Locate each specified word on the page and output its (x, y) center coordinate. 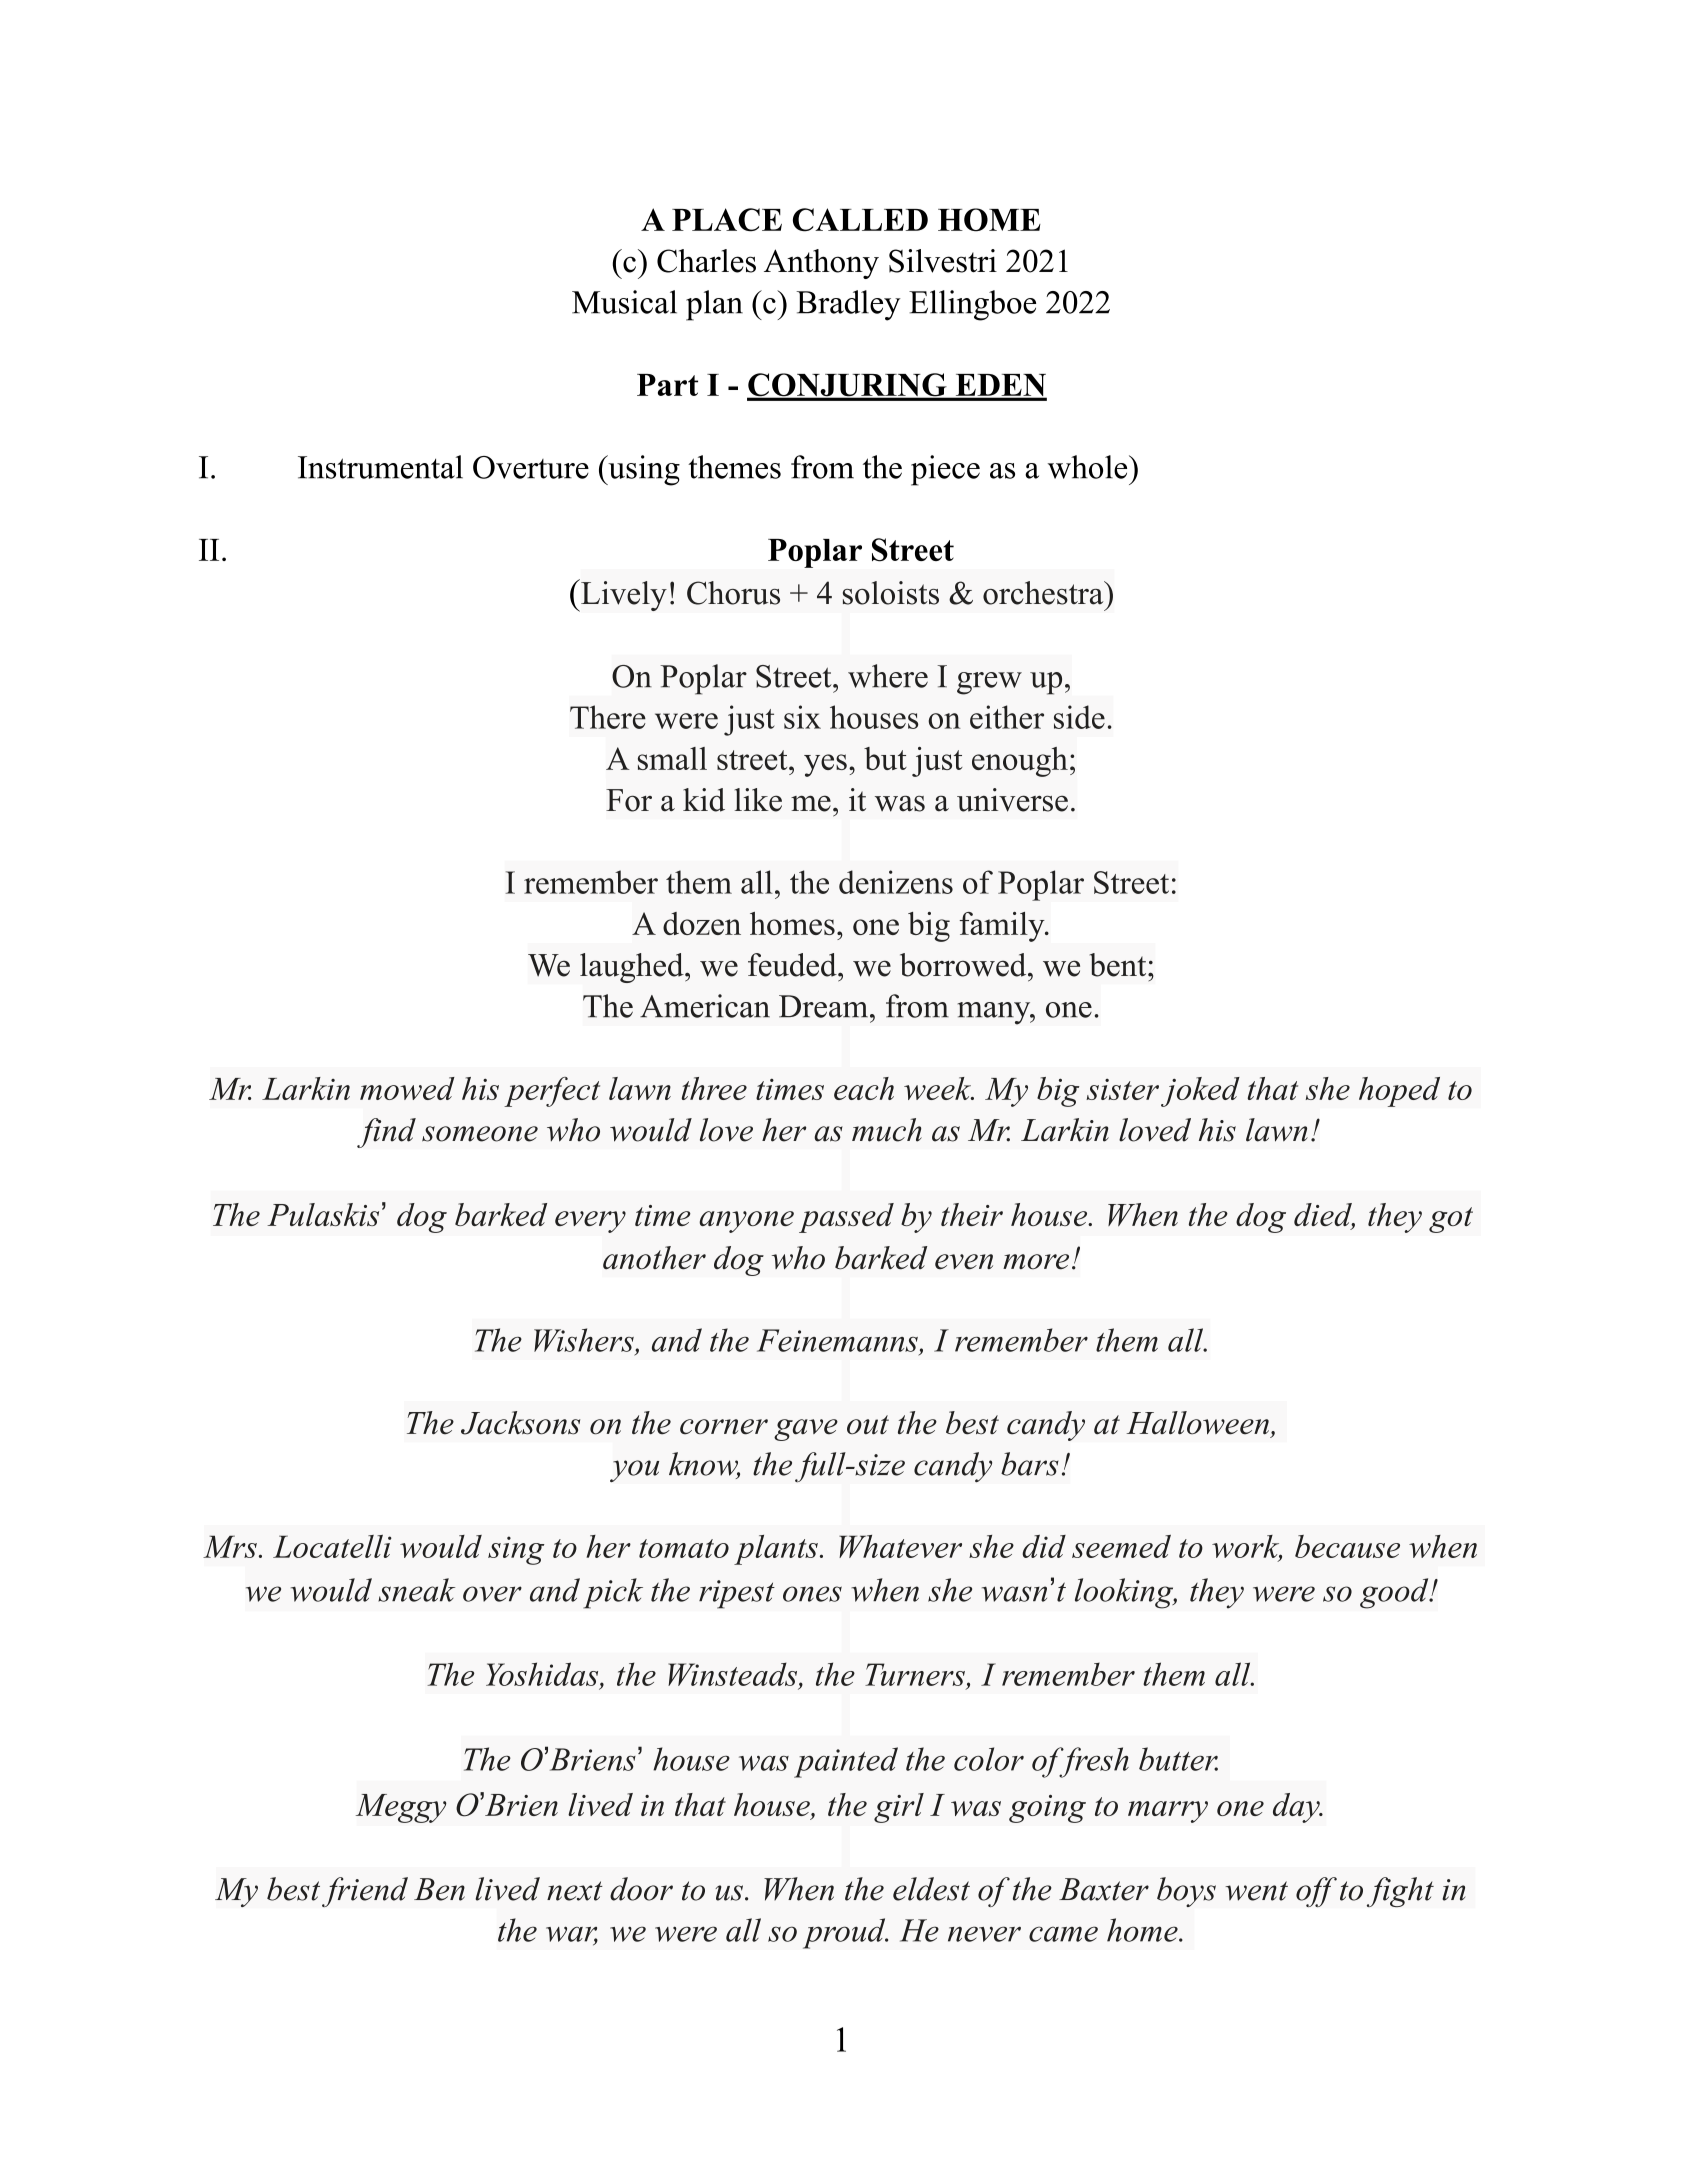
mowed (407, 1088)
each (864, 1088)
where (888, 676)
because (1347, 1546)
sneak (416, 1590)
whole (1089, 467)
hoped (1399, 1092)
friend (365, 1892)
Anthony (821, 264)
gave (806, 1430)
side (1079, 717)
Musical (624, 302)
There (608, 717)
